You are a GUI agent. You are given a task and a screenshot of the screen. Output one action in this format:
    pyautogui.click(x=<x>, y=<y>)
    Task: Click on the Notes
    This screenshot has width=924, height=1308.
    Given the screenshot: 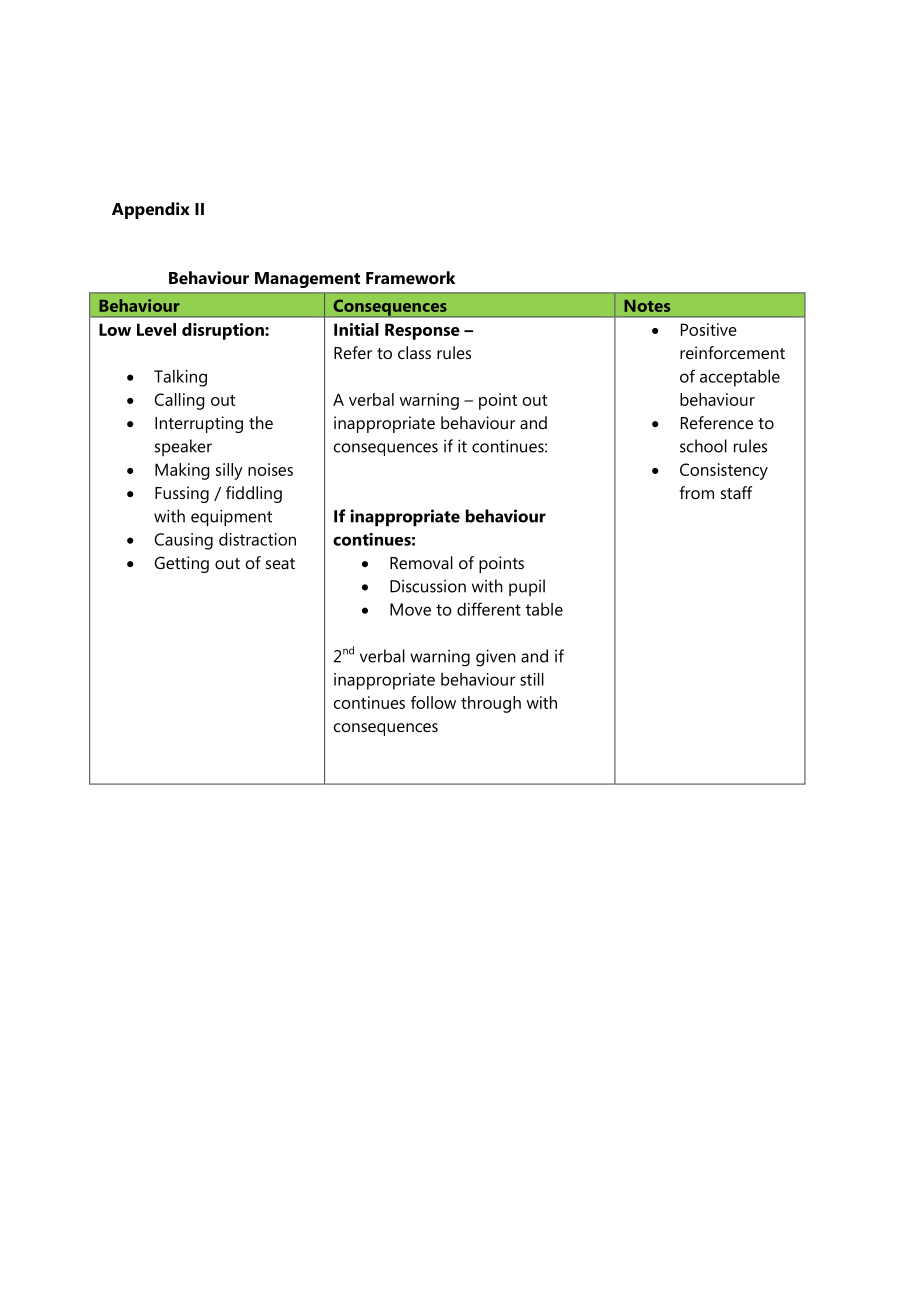 What is the action you would take?
    pyautogui.click(x=647, y=306)
